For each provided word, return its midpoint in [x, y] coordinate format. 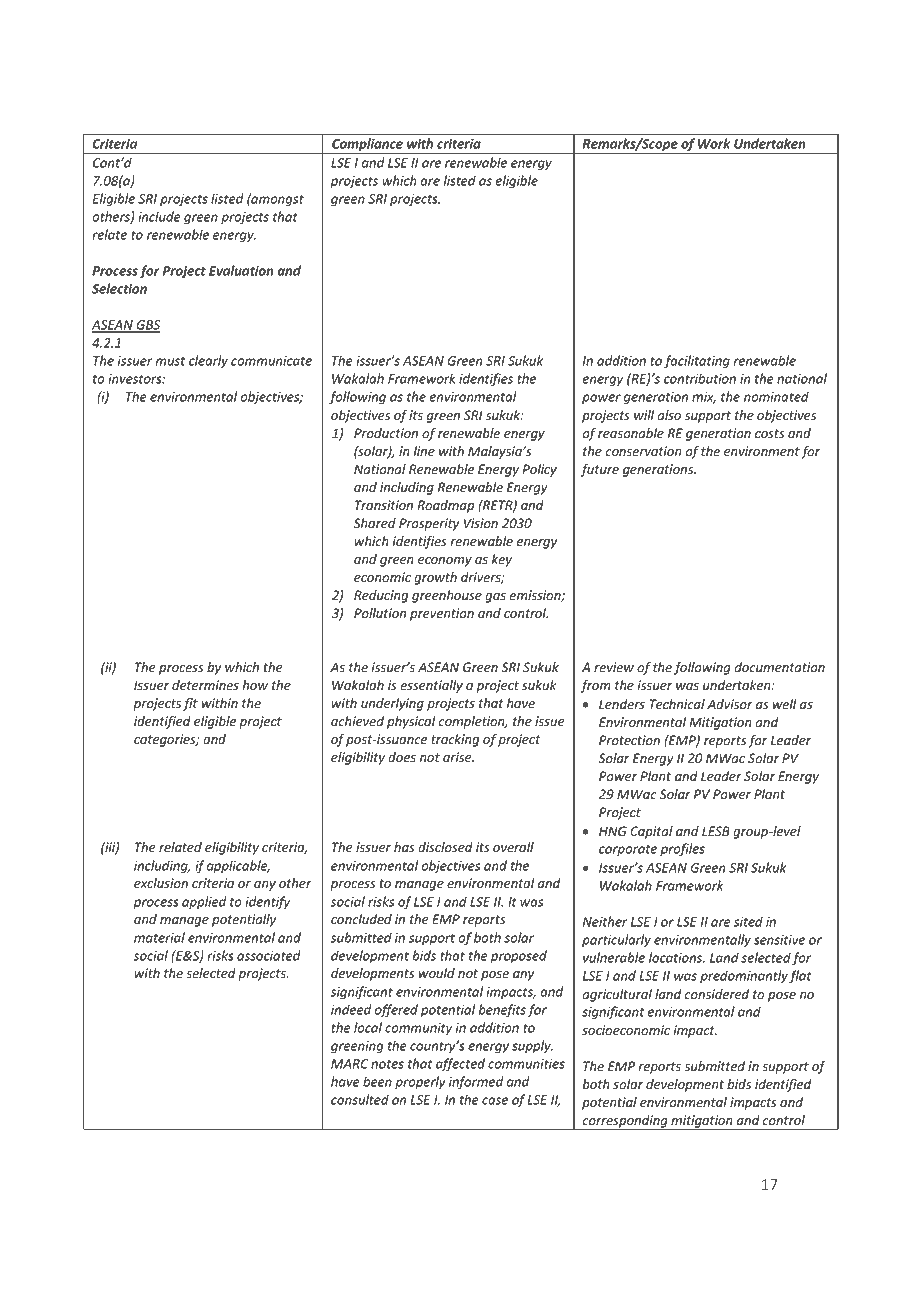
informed [476, 1082]
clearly [208, 361]
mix [704, 398]
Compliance [367, 146]
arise [458, 757]
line [424, 451]
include [159, 216]
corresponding [625, 1122]
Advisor [730, 704]
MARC [350, 1064]
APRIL [753, 105]
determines [205, 685]
